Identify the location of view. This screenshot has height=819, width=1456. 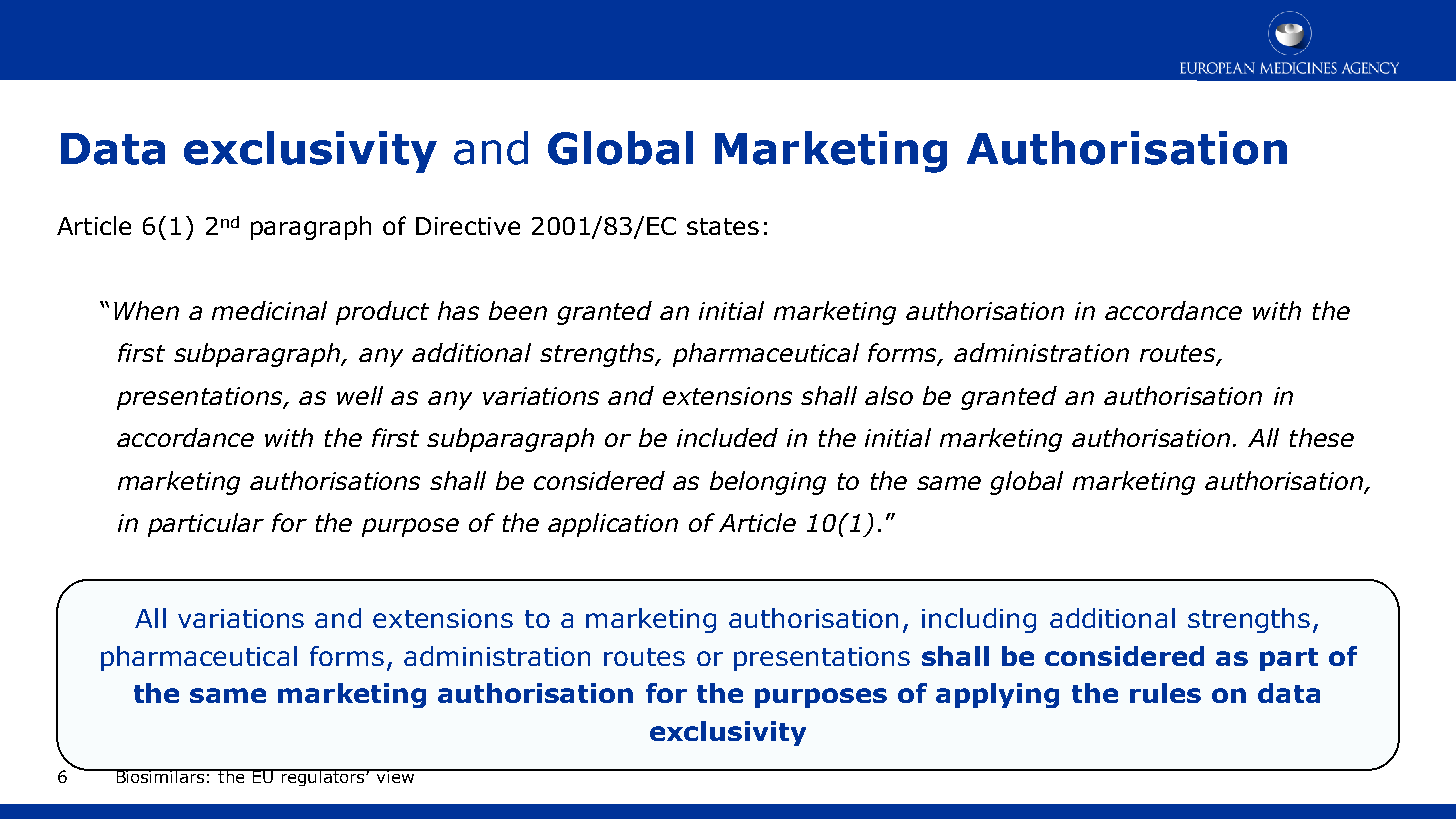
(396, 776).
